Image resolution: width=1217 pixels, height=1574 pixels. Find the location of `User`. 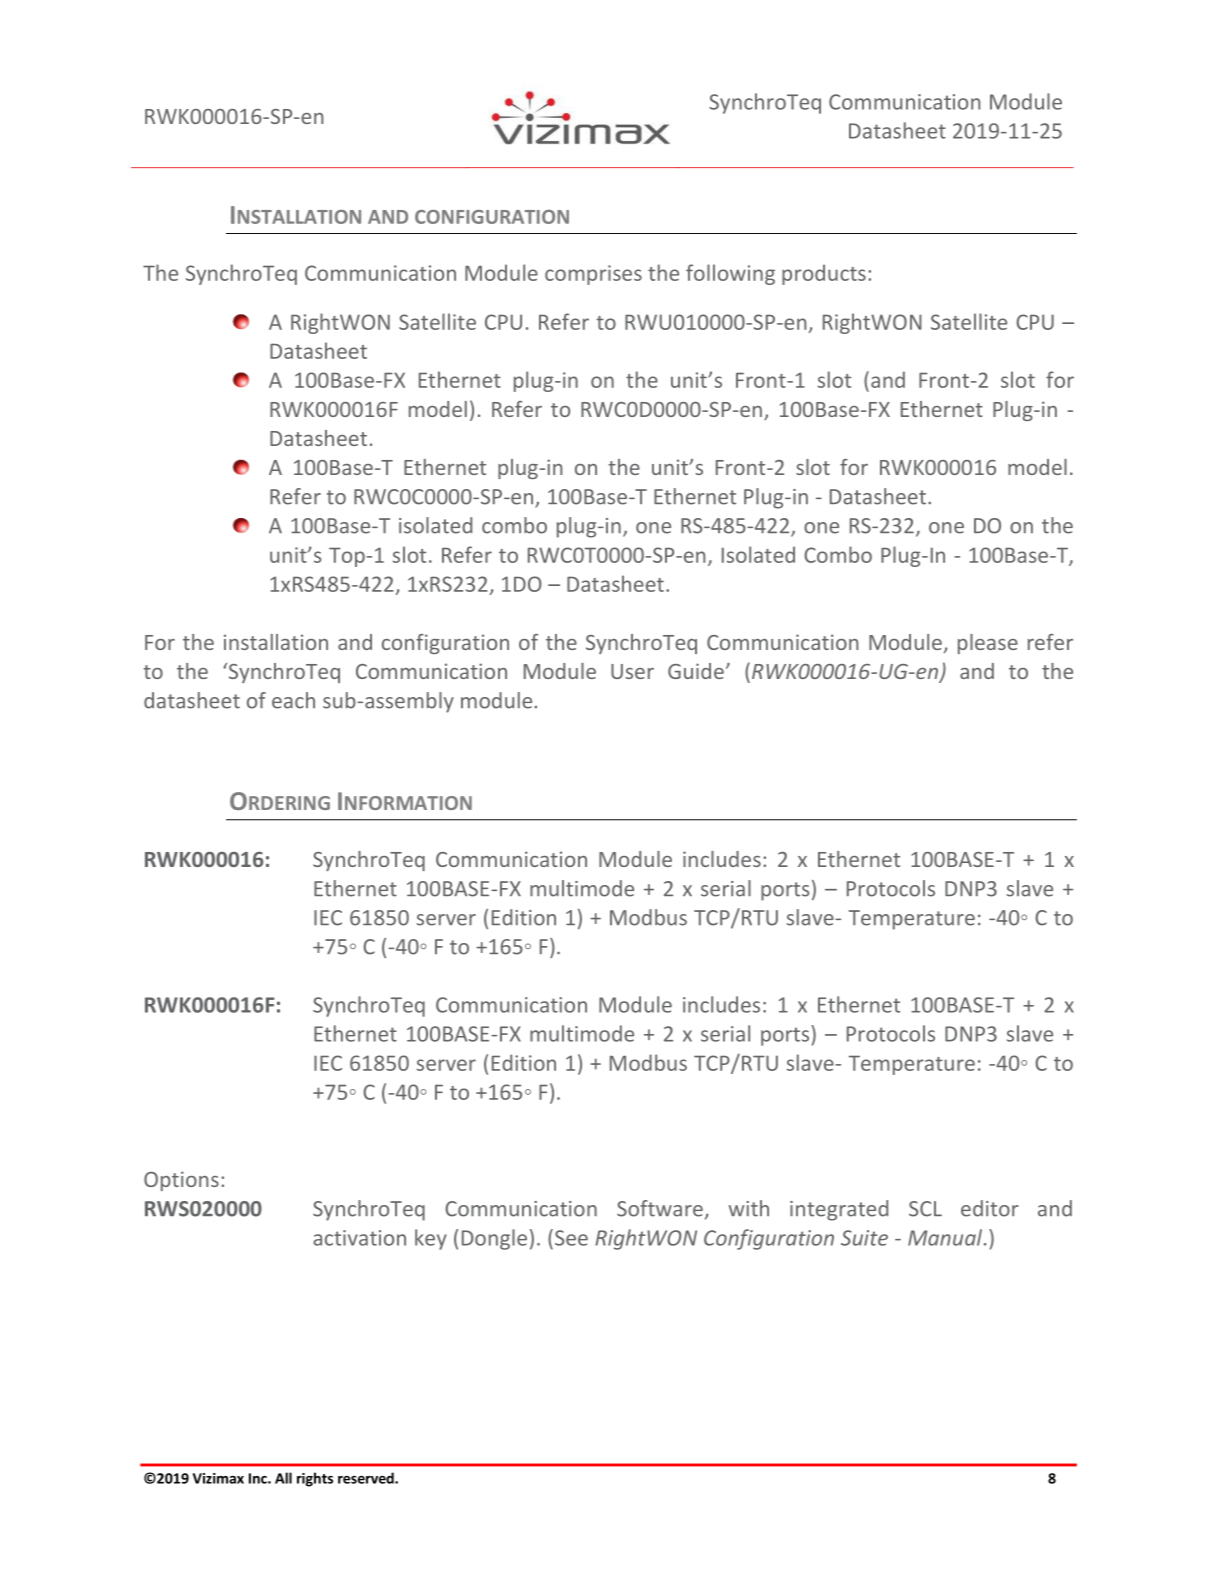

User is located at coordinates (632, 671).
